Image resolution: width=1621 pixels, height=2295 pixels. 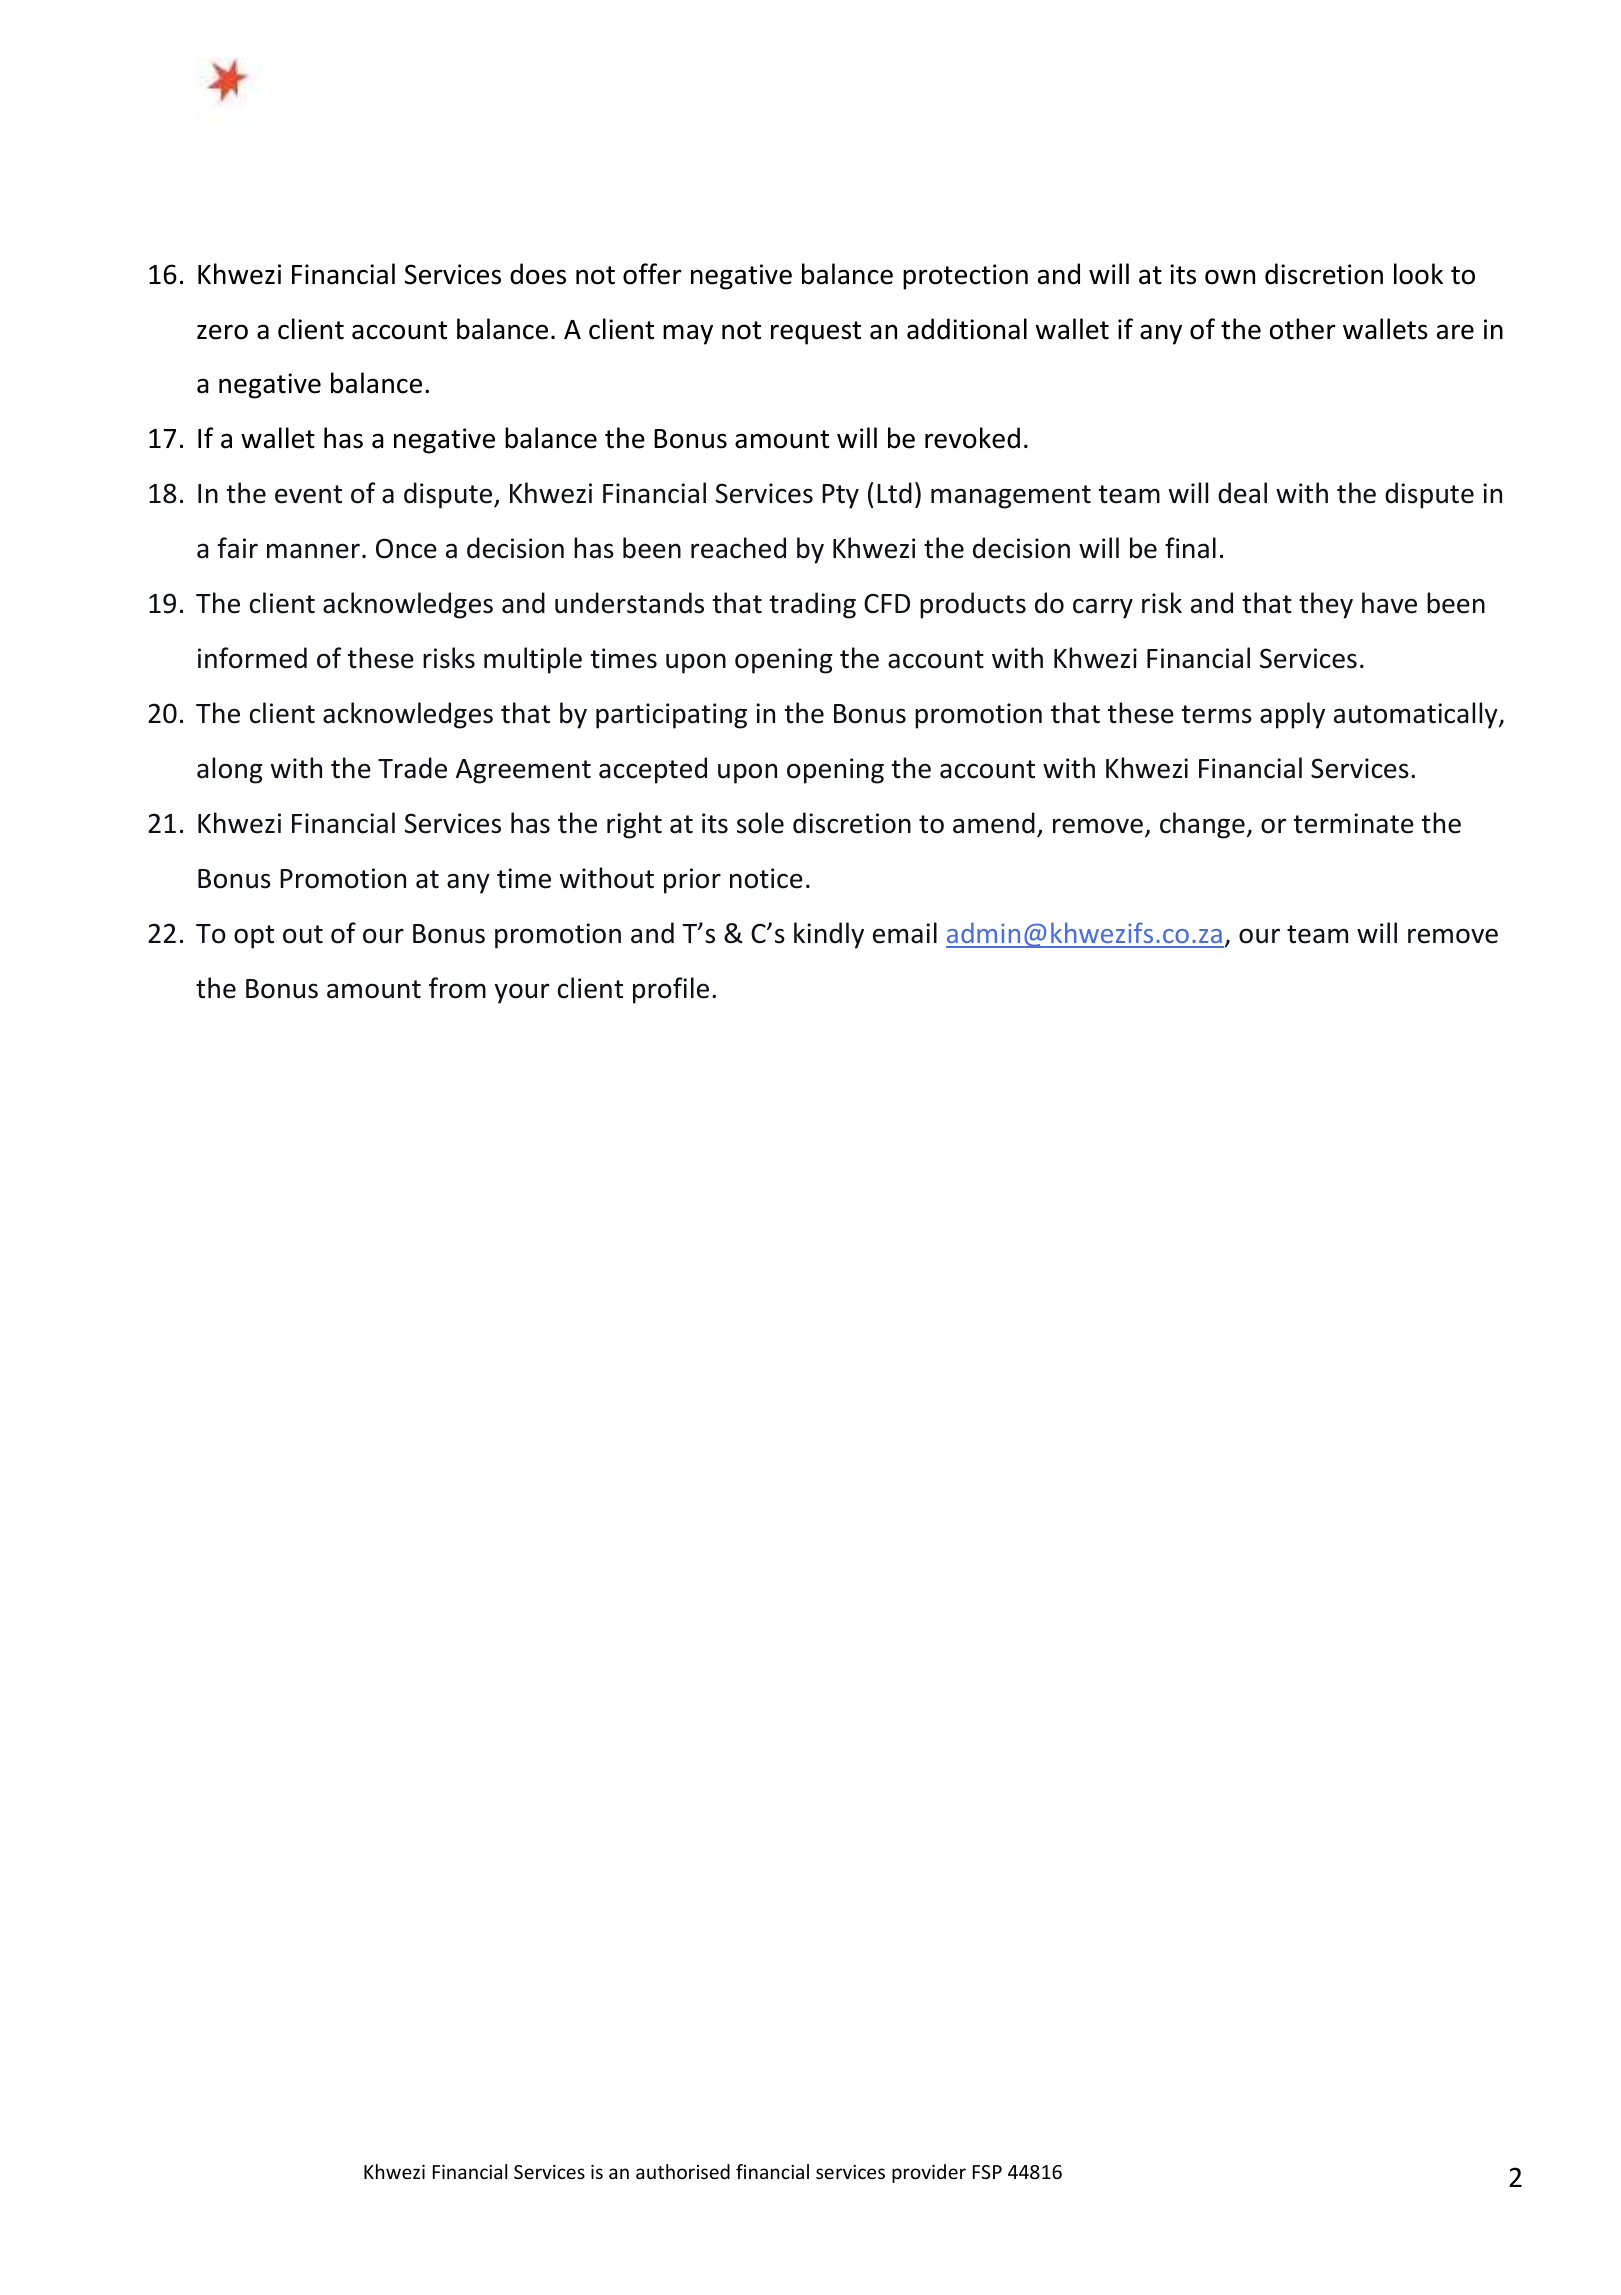 What do you see at coordinates (683, 2171) in the screenshot?
I see `authorised` at bounding box center [683, 2171].
